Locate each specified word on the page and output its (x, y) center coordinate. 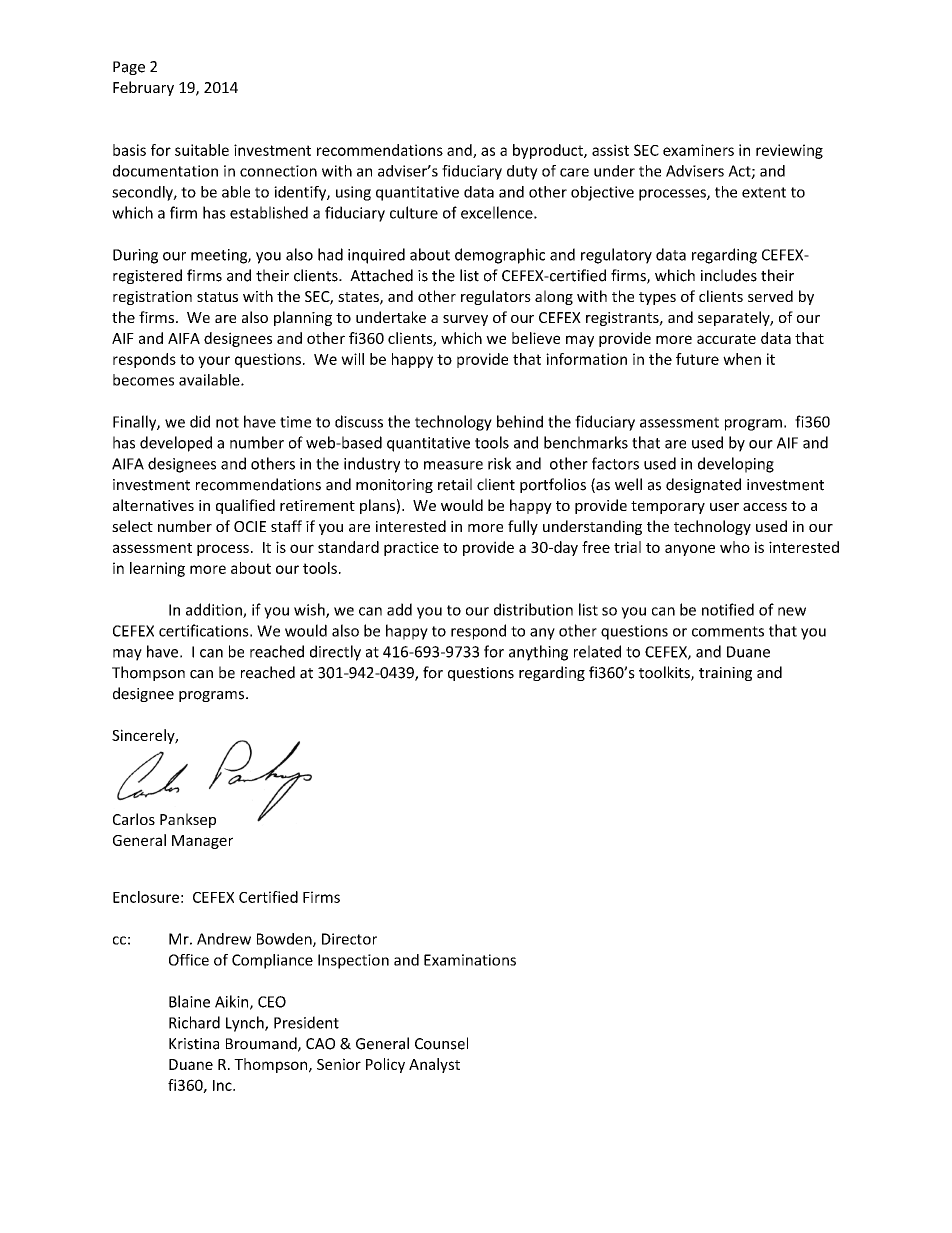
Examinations (470, 960)
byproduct (549, 151)
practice (411, 548)
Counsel (441, 1043)
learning (157, 569)
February (143, 88)
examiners (698, 150)
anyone (690, 550)
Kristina (194, 1044)
